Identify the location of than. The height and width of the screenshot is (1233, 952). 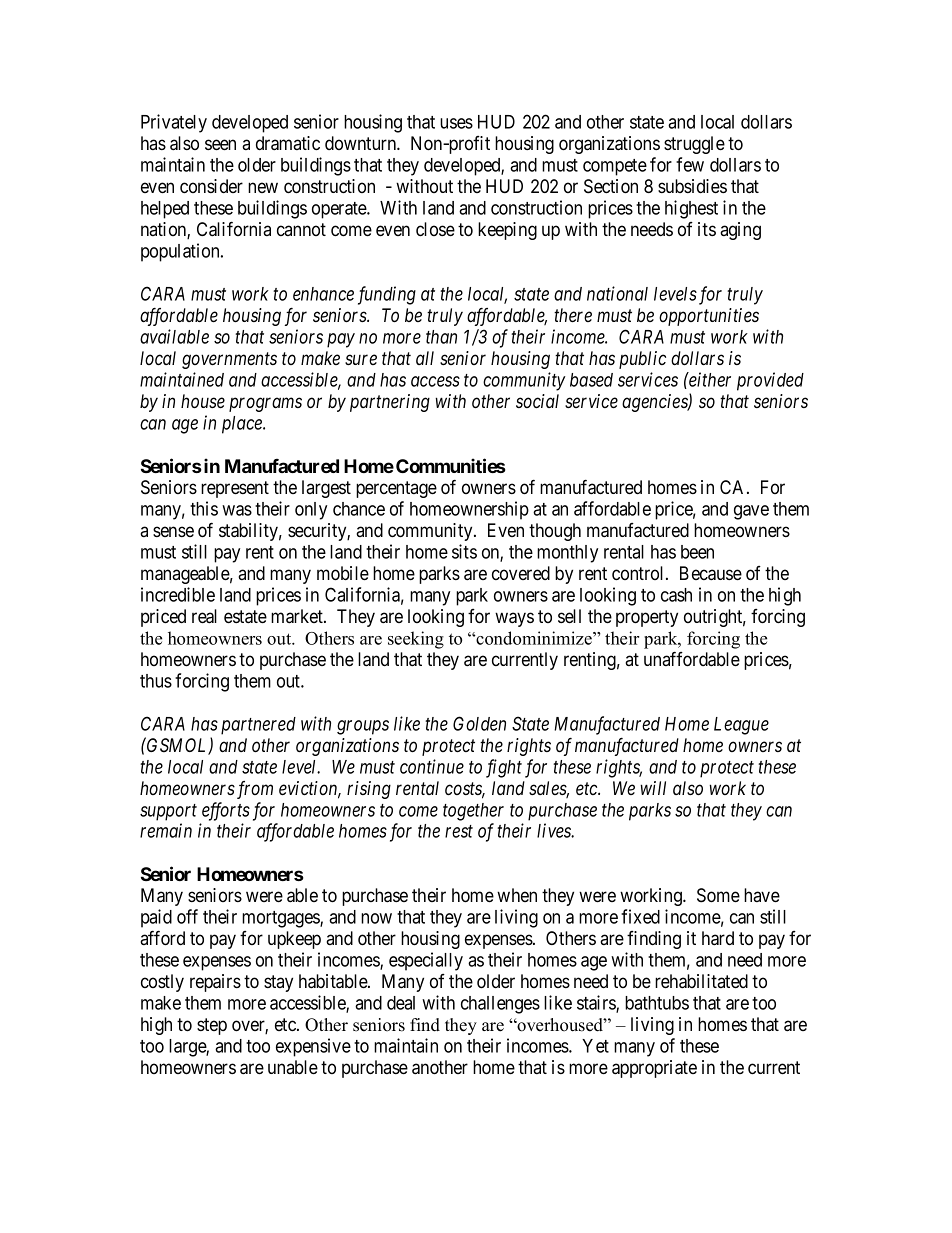
(441, 337).
